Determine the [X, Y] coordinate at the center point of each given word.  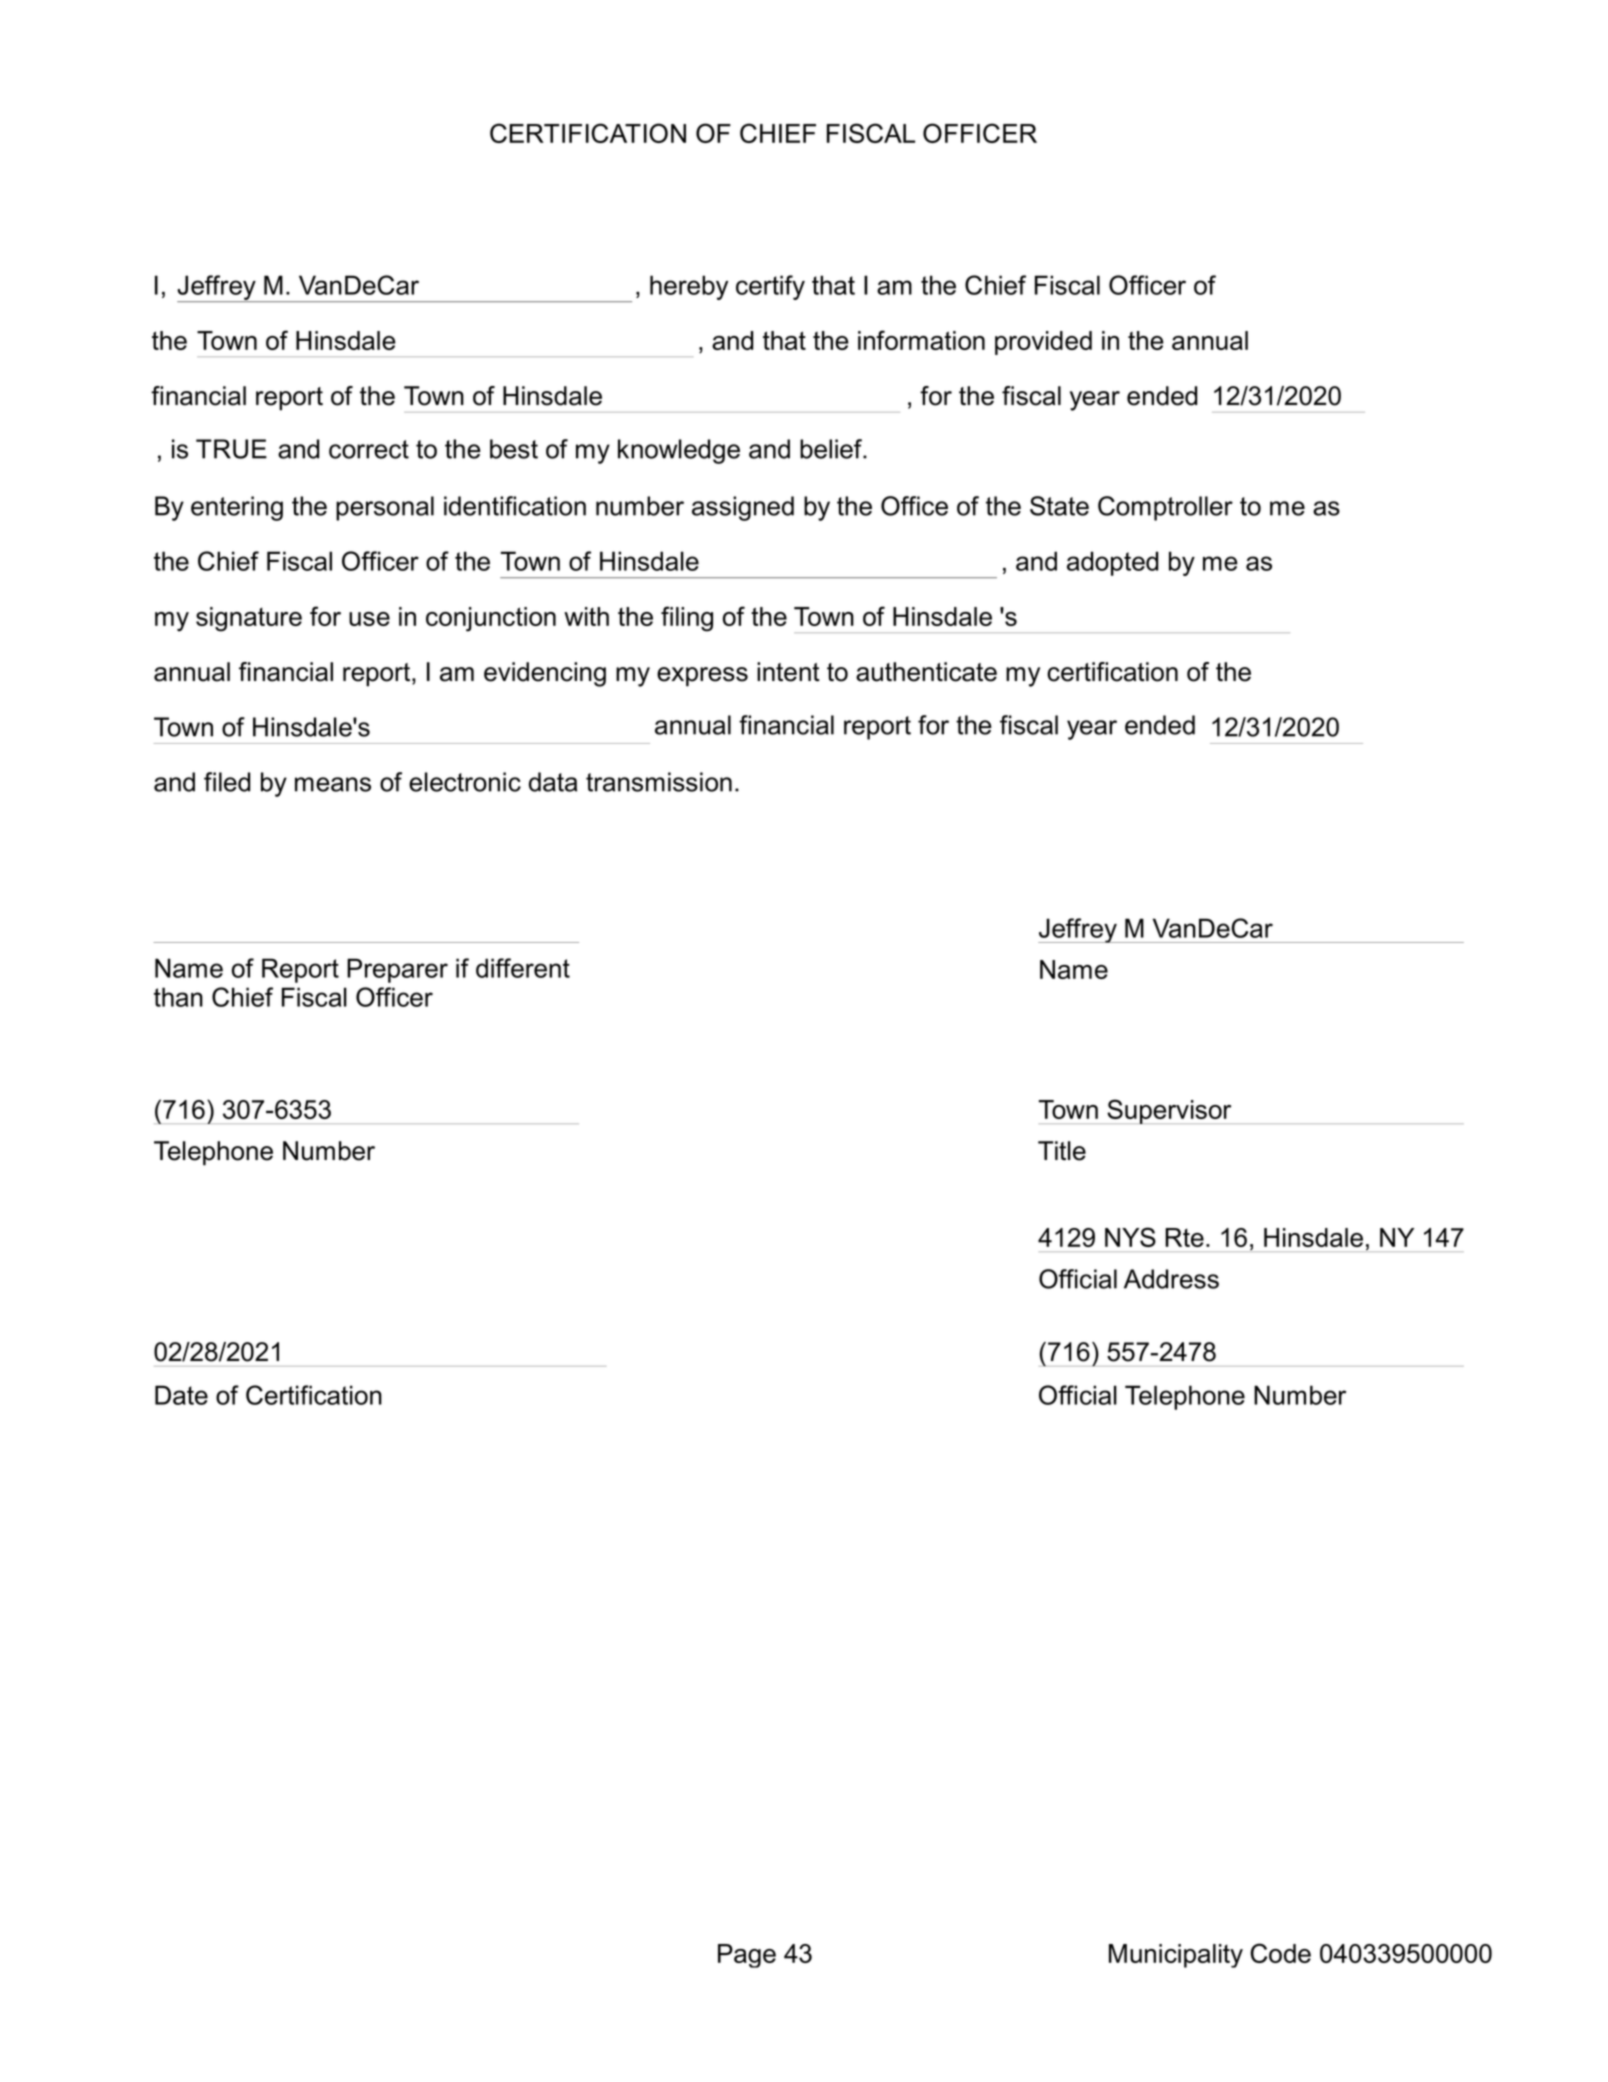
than [178, 997]
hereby [689, 287]
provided [1043, 343]
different [523, 968]
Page [747, 1956]
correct [369, 449]
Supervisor [1169, 1111]
